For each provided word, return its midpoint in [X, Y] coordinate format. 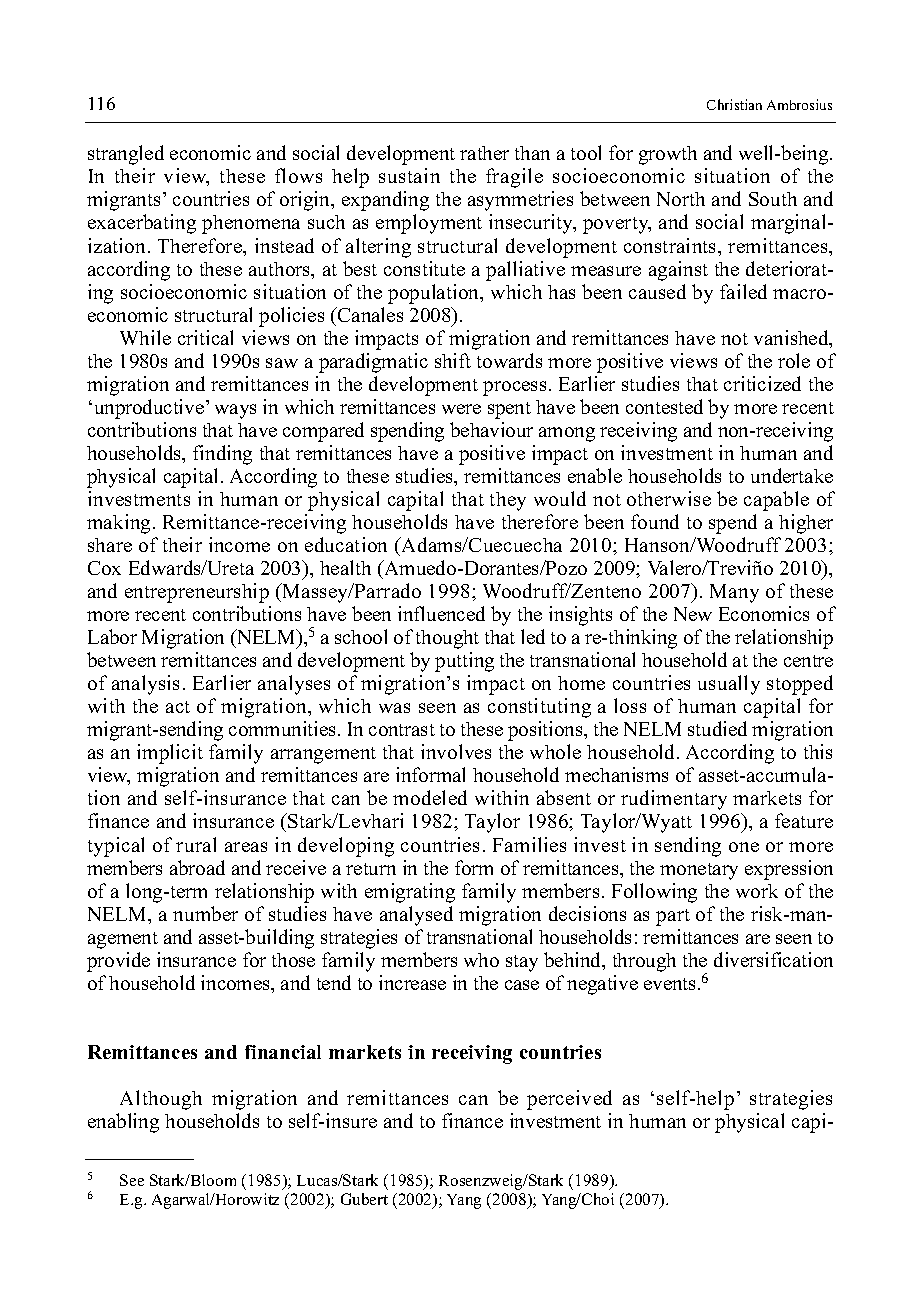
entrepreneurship [197, 593]
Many [734, 593]
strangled [126, 155]
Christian [734, 104]
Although [161, 1100]
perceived [569, 1100]
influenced [441, 613]
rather [484, 153]
